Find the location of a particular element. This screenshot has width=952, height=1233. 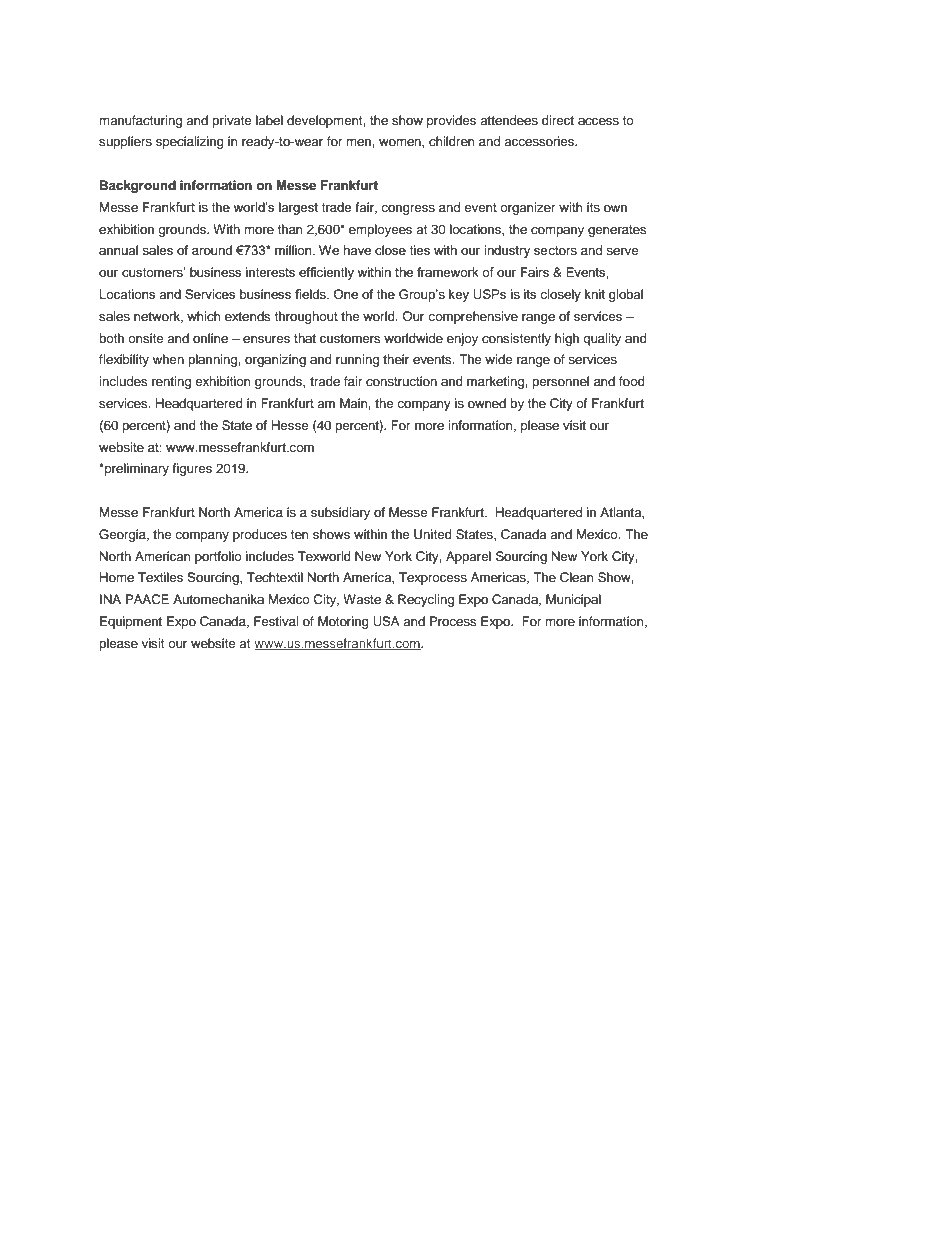

children is located at coordinates (452, 141).
